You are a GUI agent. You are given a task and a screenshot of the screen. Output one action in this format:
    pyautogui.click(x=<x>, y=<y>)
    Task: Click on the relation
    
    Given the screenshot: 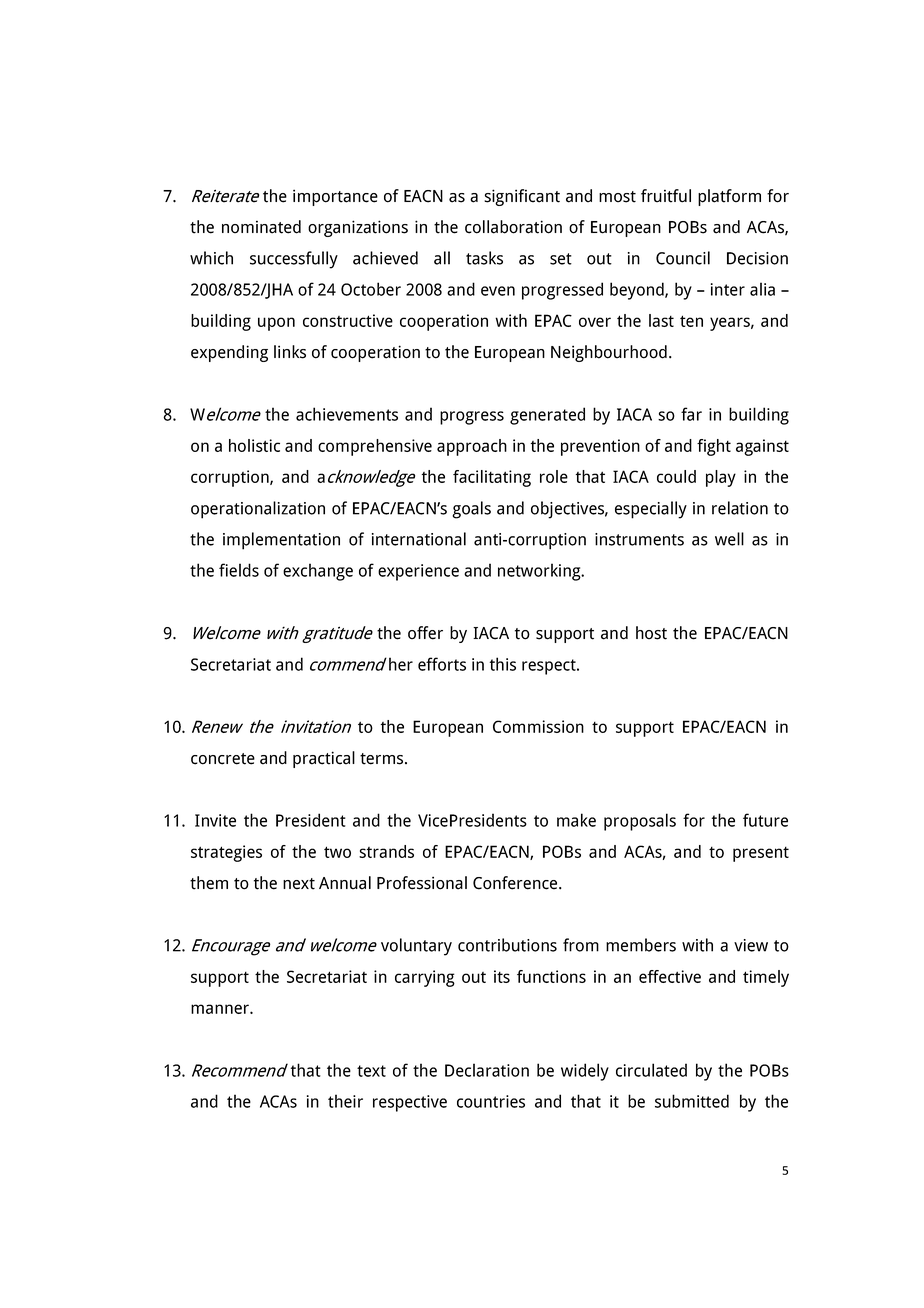 What is the action you would take?
    pyautogui.click(x=740, y=508)
